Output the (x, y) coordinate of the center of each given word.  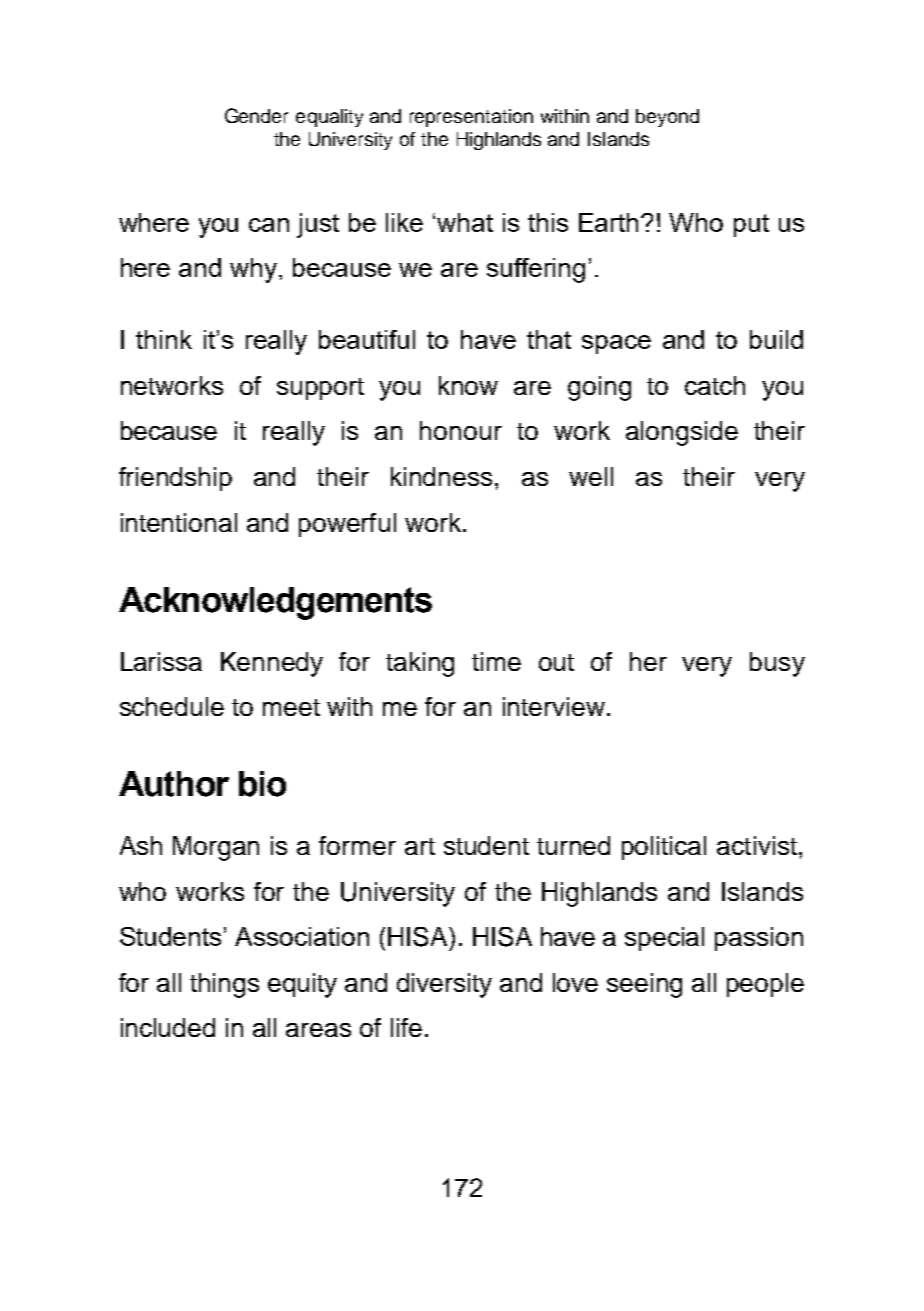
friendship (175, 479)
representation (471, 118)
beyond (667, 118)
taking (420, 664)
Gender (256, 115)
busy (777, 664)
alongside (682, 433)
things (224, 985)
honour (461, 430)
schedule (172, 706)
